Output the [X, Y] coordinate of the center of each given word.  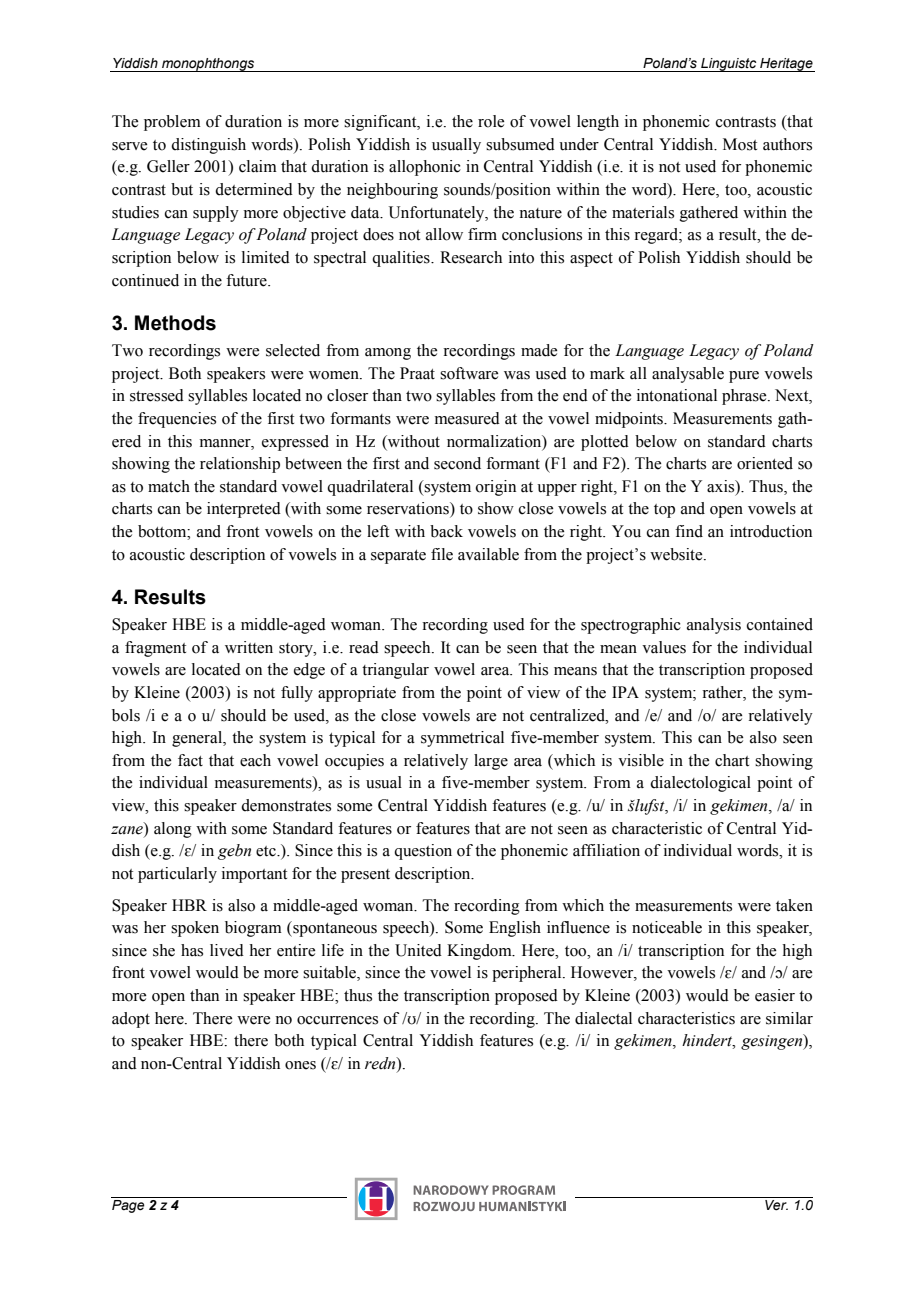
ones [300, 1065]
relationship [240, 465]
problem [172, 123]
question [423, 852]
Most [740, 144]
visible [641, 760]
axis [722, 486]
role [491, 121]
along [173, 830]
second [457, 463]
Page [128, 1206]
